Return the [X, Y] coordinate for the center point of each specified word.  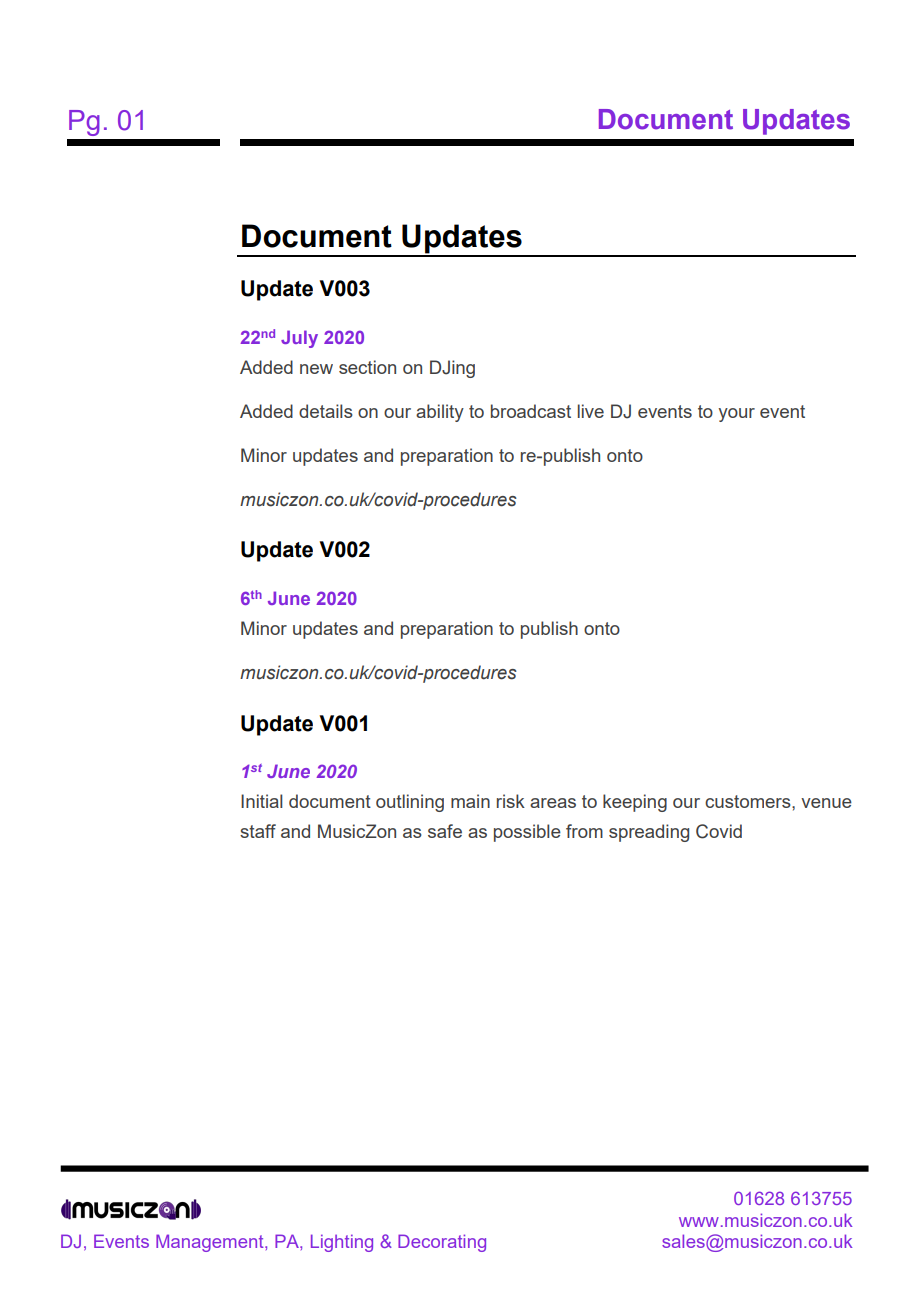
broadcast [531, 411]
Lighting [342, 1243]
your [736, 415]
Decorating [442, 1243]
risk [511, 801]
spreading [649, 833]
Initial [261, 801]
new [316, 369]
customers [749, 801]
